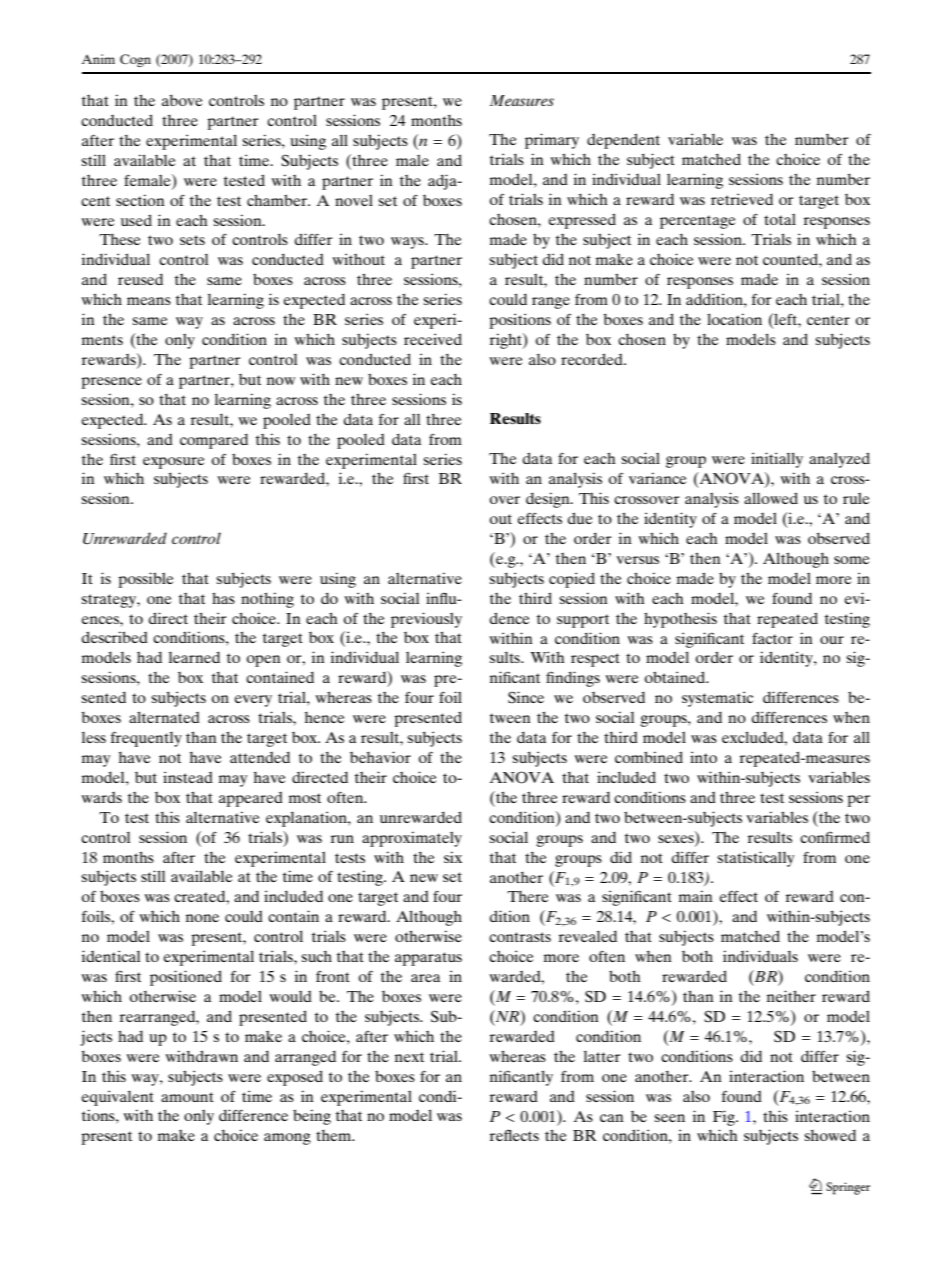 The width and height of the screenshot is (952, 1265). Describe the element at coordinates (552, 141) in the screenshot. I see `primary` at that location.
